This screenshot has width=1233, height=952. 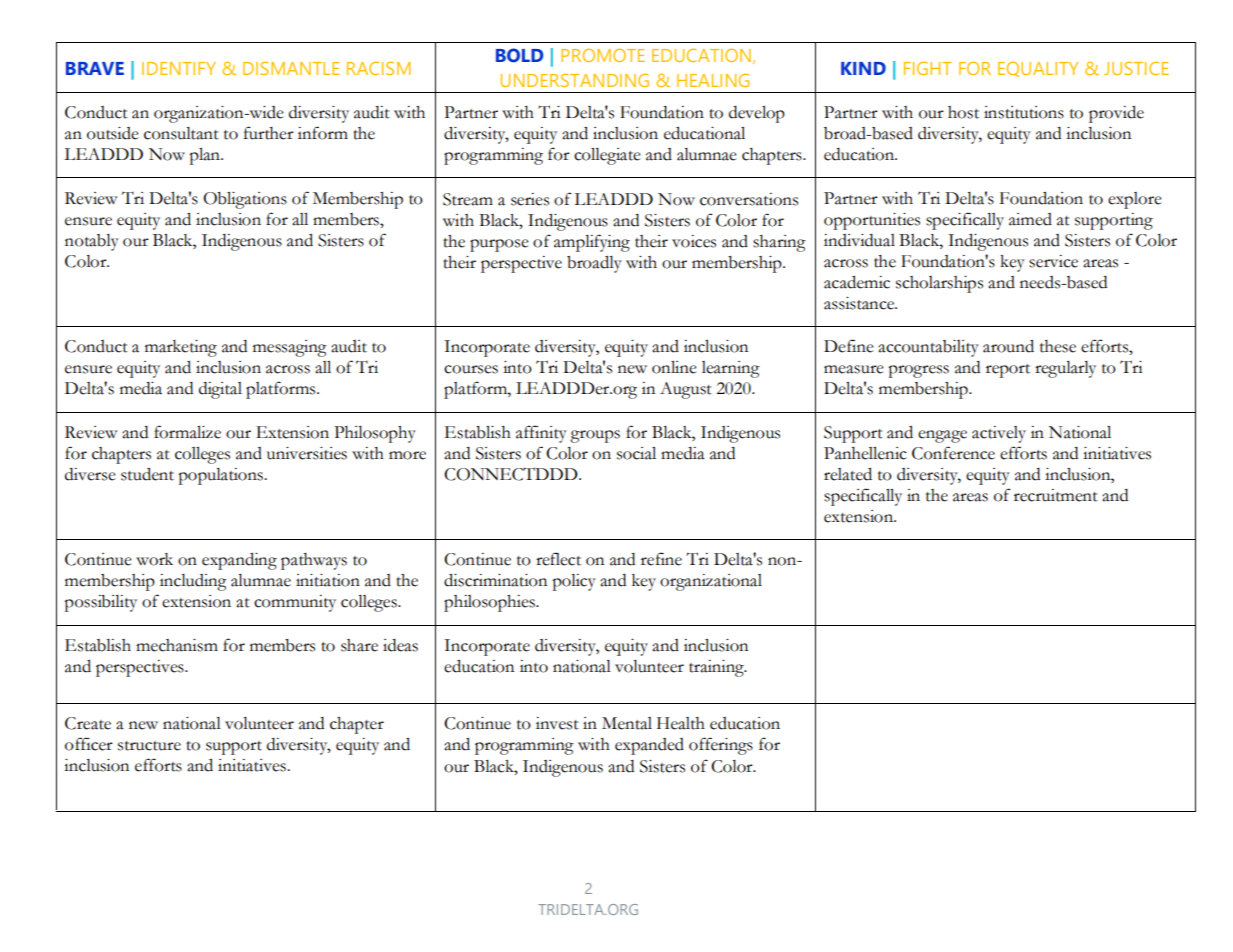 I want to click on structure, so click(x=149, y=746).
